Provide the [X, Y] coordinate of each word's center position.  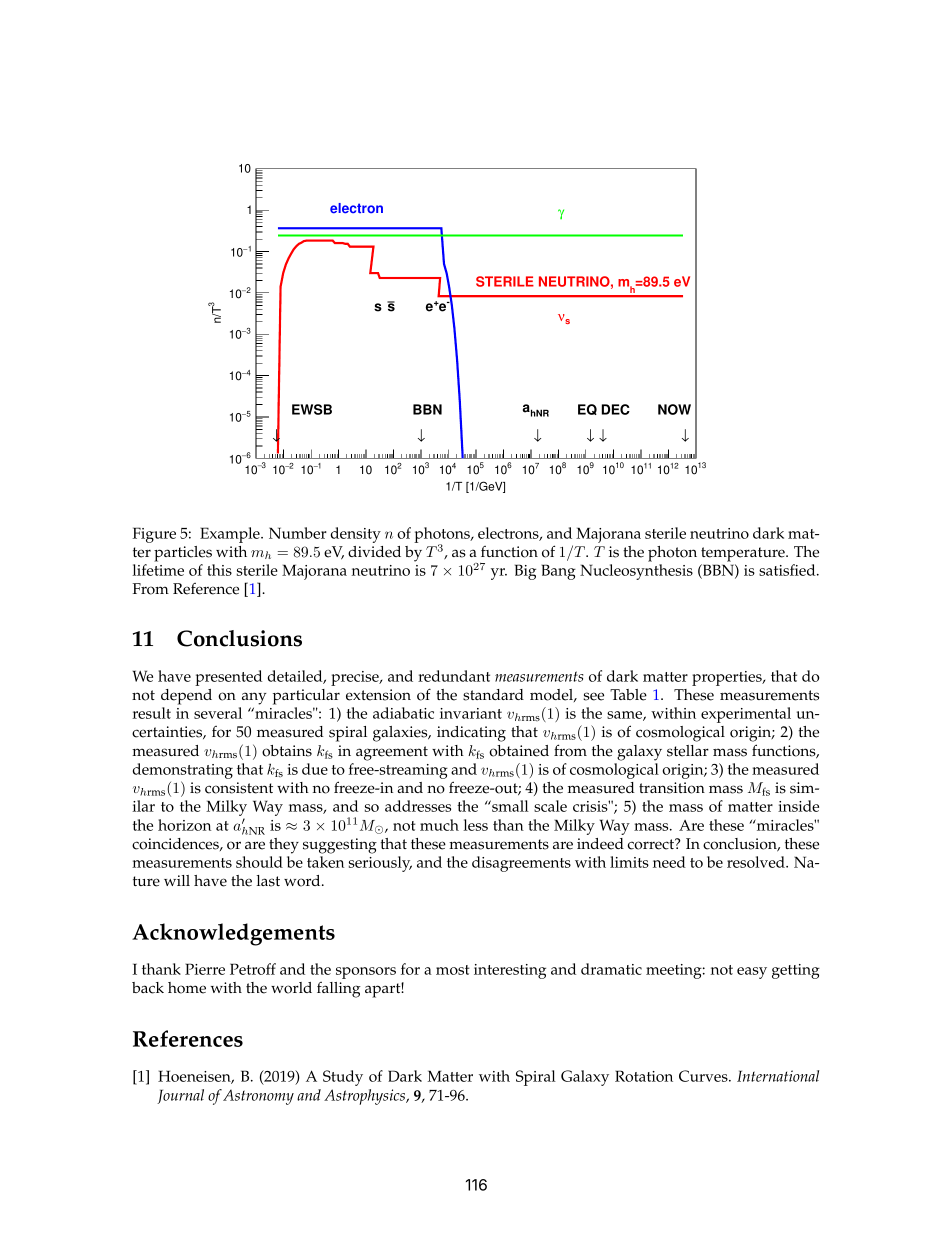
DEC [616, 409]
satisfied [788, 570]
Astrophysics [366, 1097]
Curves [704, 1076]
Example [231, 535]
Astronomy [258, 1097]
